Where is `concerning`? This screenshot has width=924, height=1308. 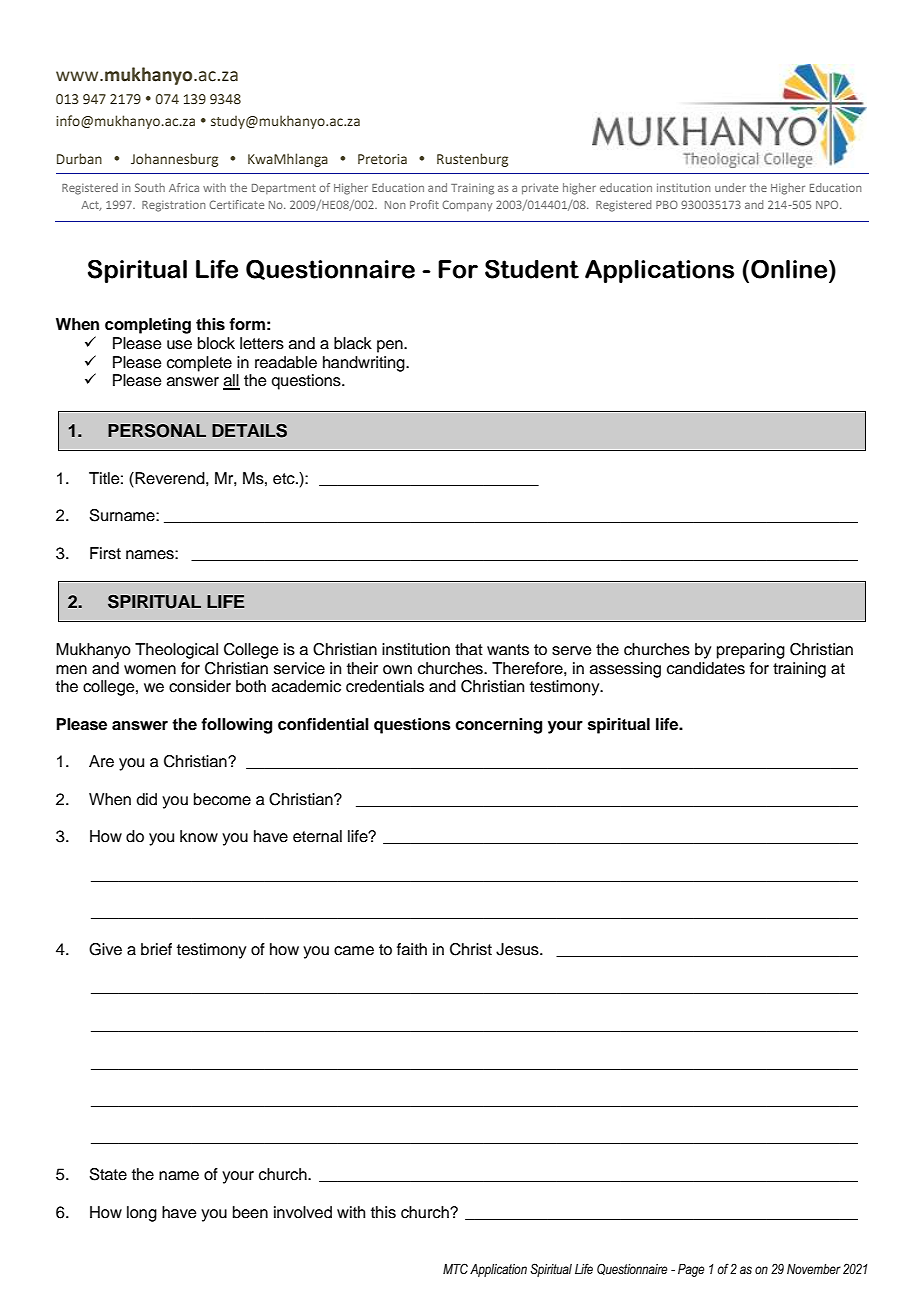 concerning is located at coordinates (498, 726).
